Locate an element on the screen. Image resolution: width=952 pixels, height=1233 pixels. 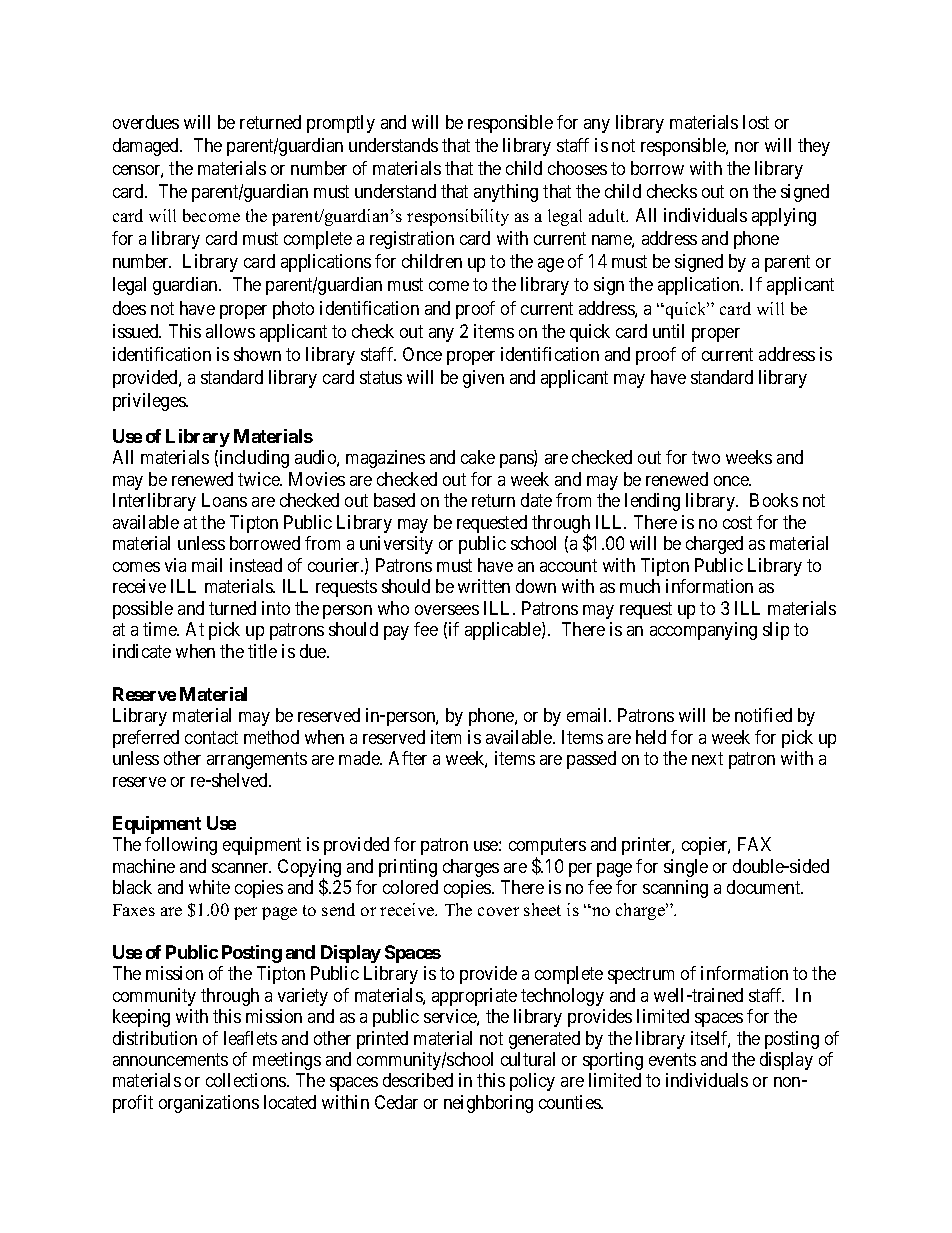
damaged is located at coordinates (147, 147).
